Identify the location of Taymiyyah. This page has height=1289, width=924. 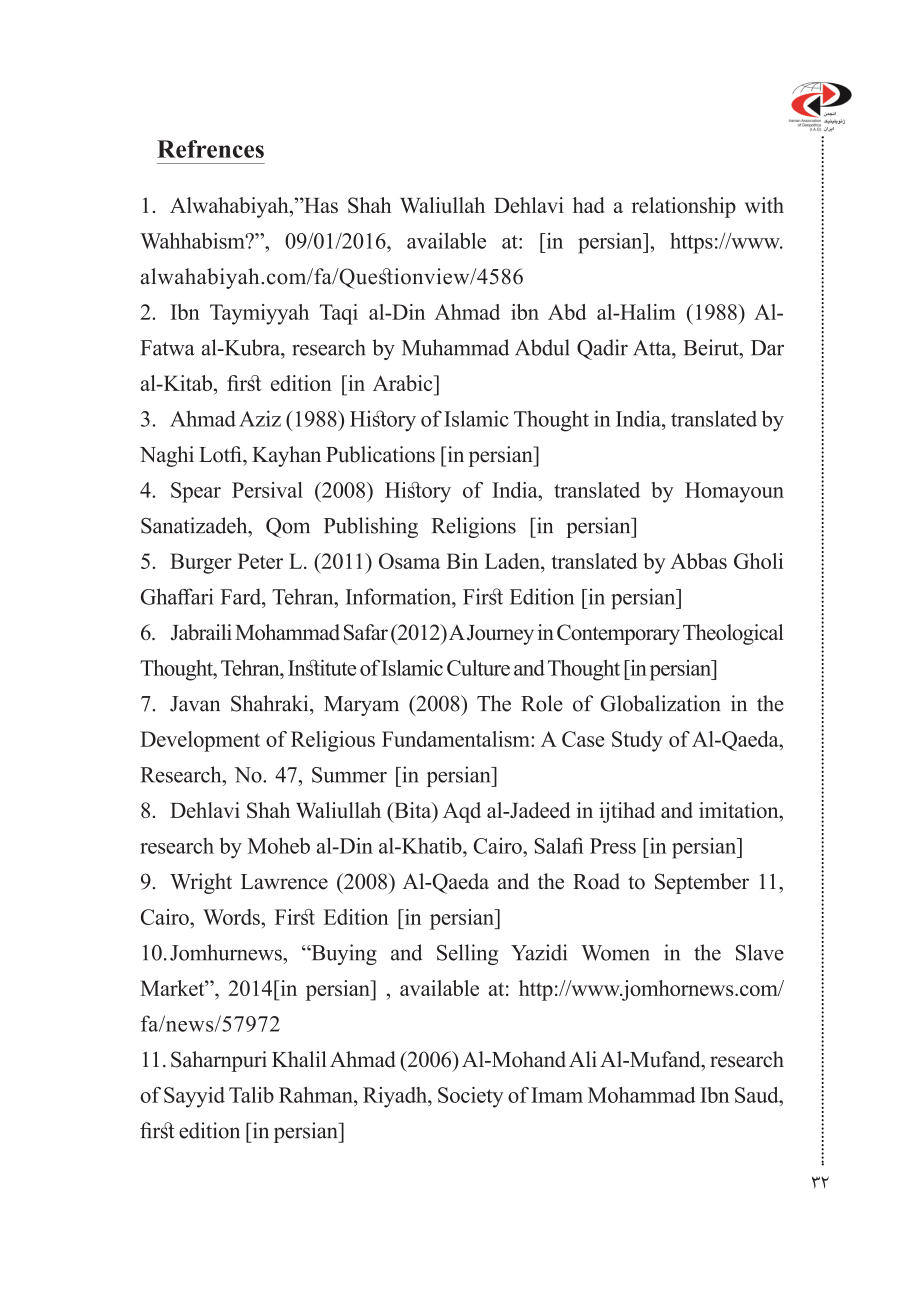
(259, 314).
